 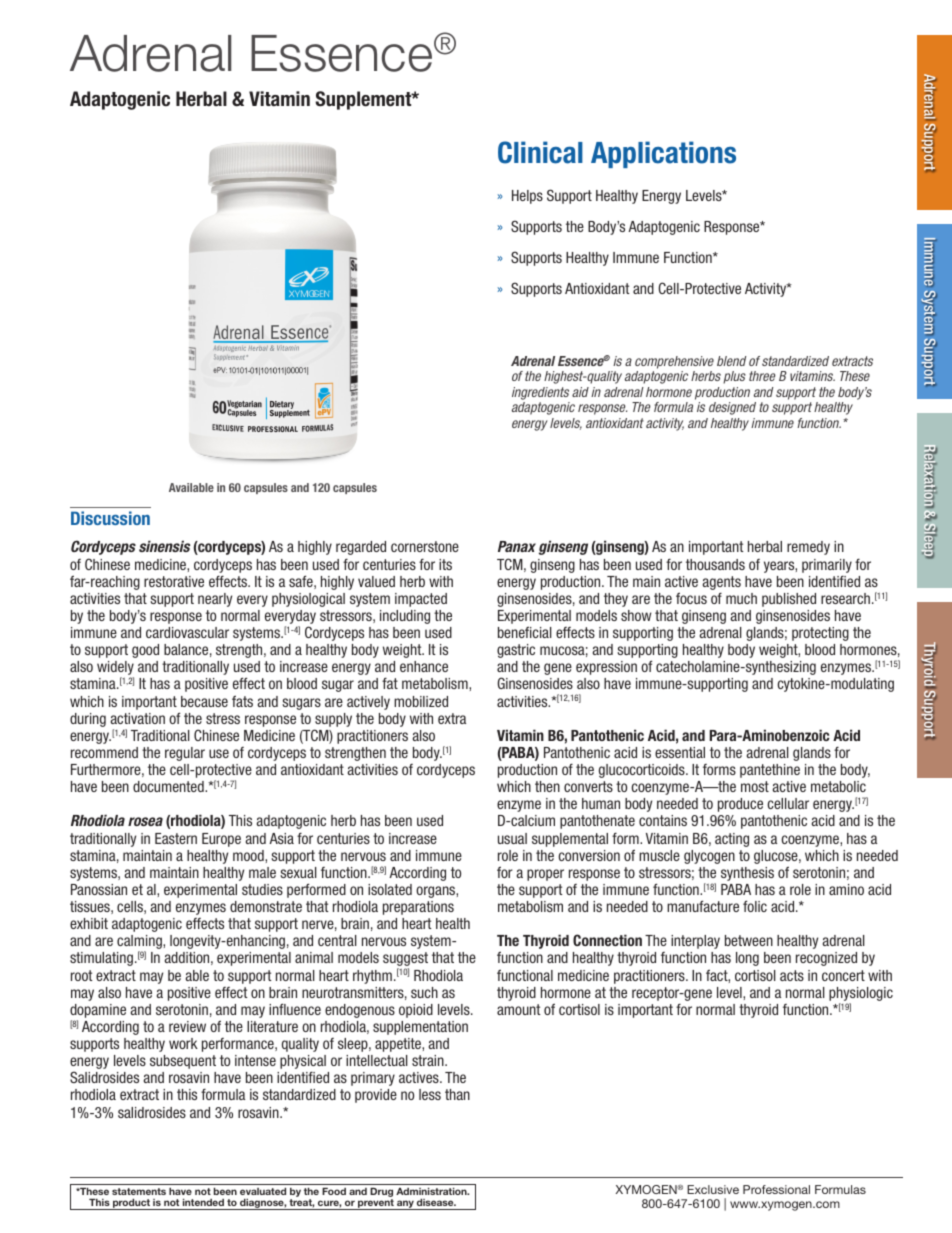 What do you see at coordinates (820, 634) in the document?
I see `protecting` at bounding box center [820, 634].
